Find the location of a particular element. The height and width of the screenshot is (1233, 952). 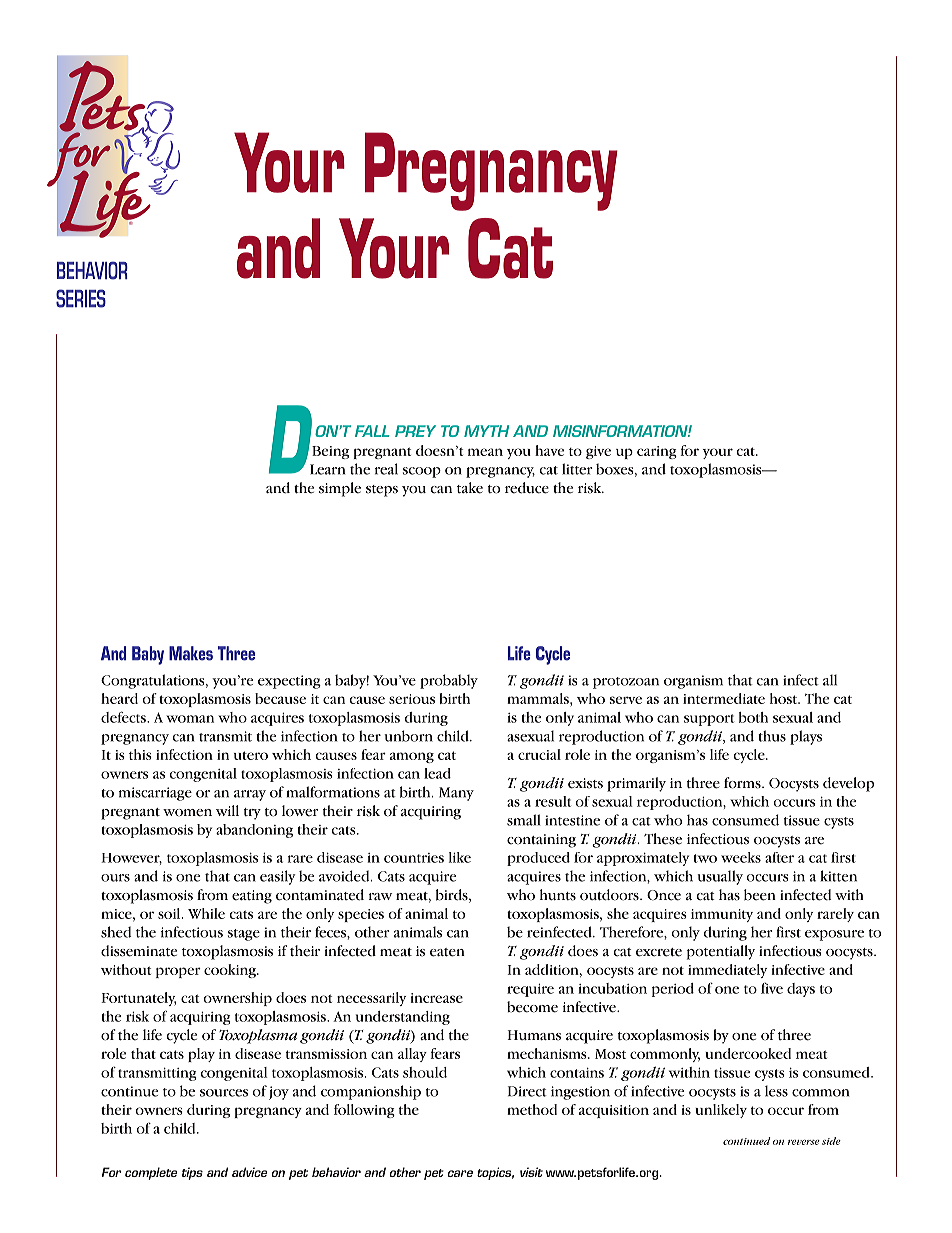

thus is located at coordinates (772, 736).
